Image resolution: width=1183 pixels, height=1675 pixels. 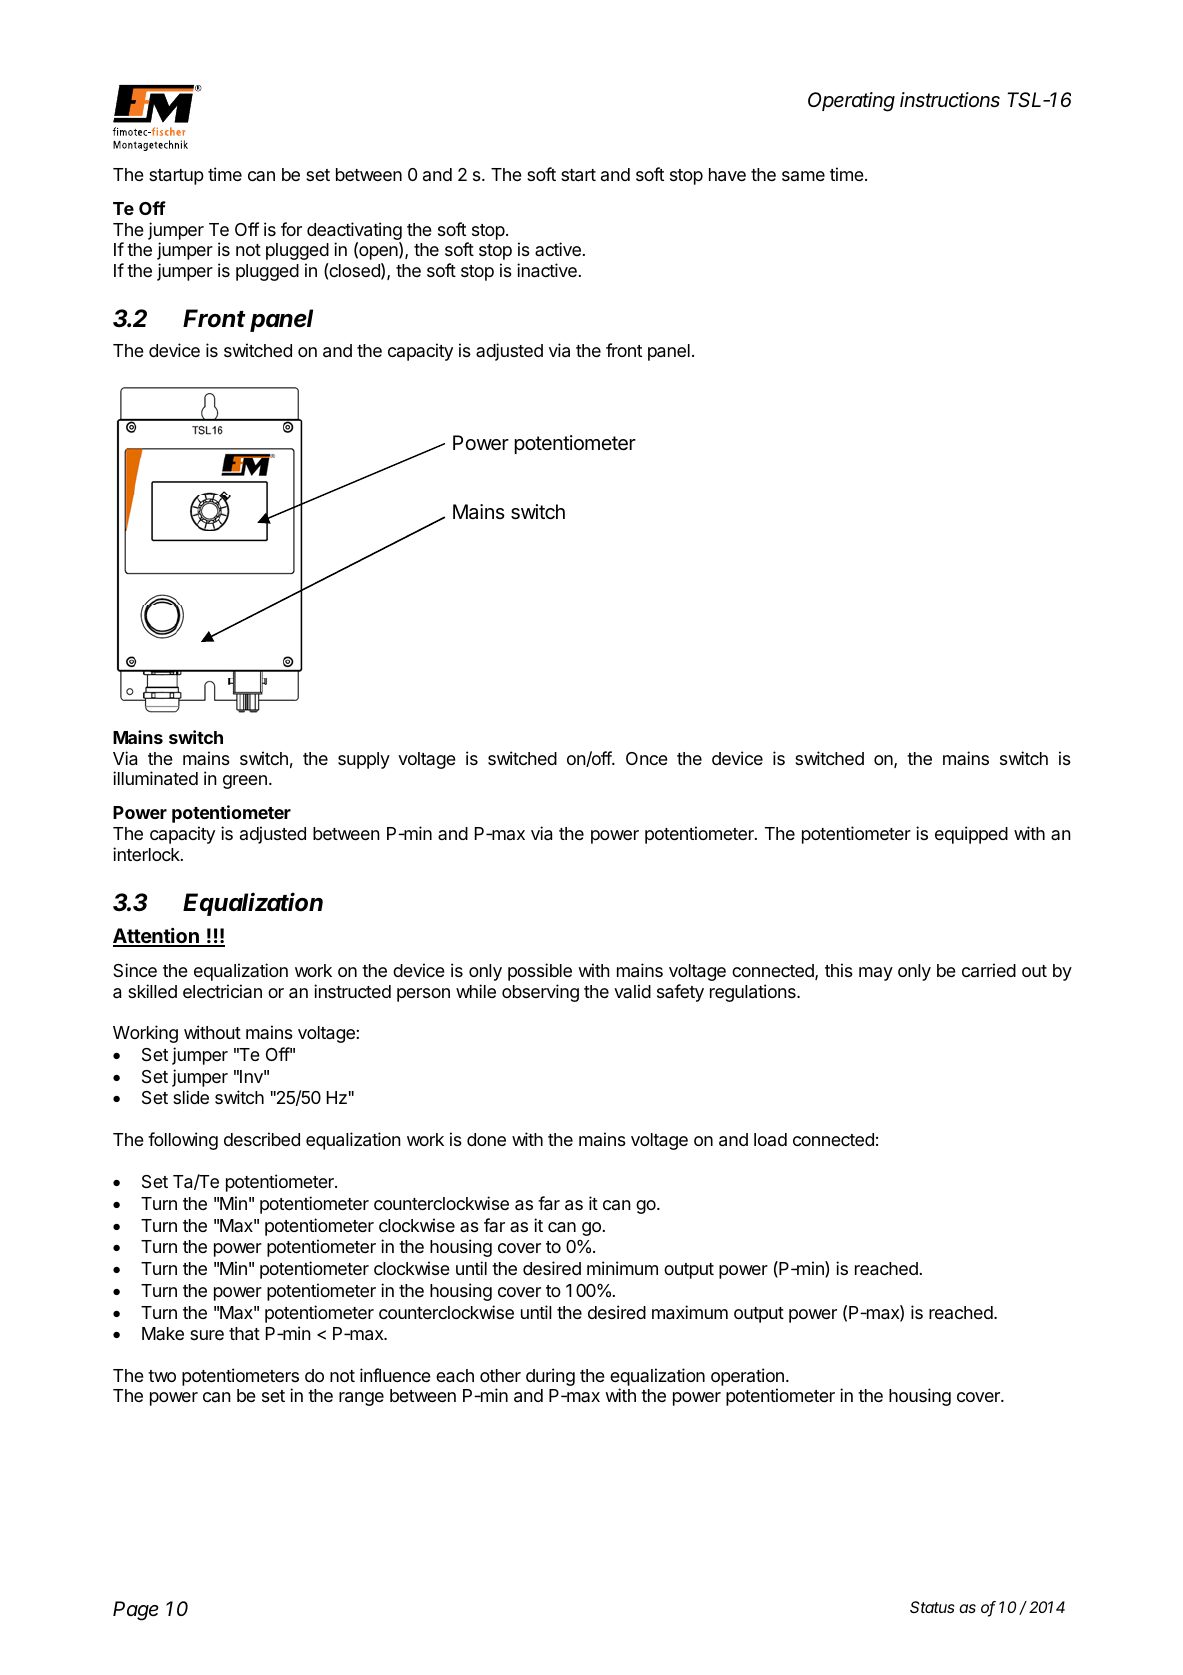 I want to click on equipped, so click(x=971, y=835).
